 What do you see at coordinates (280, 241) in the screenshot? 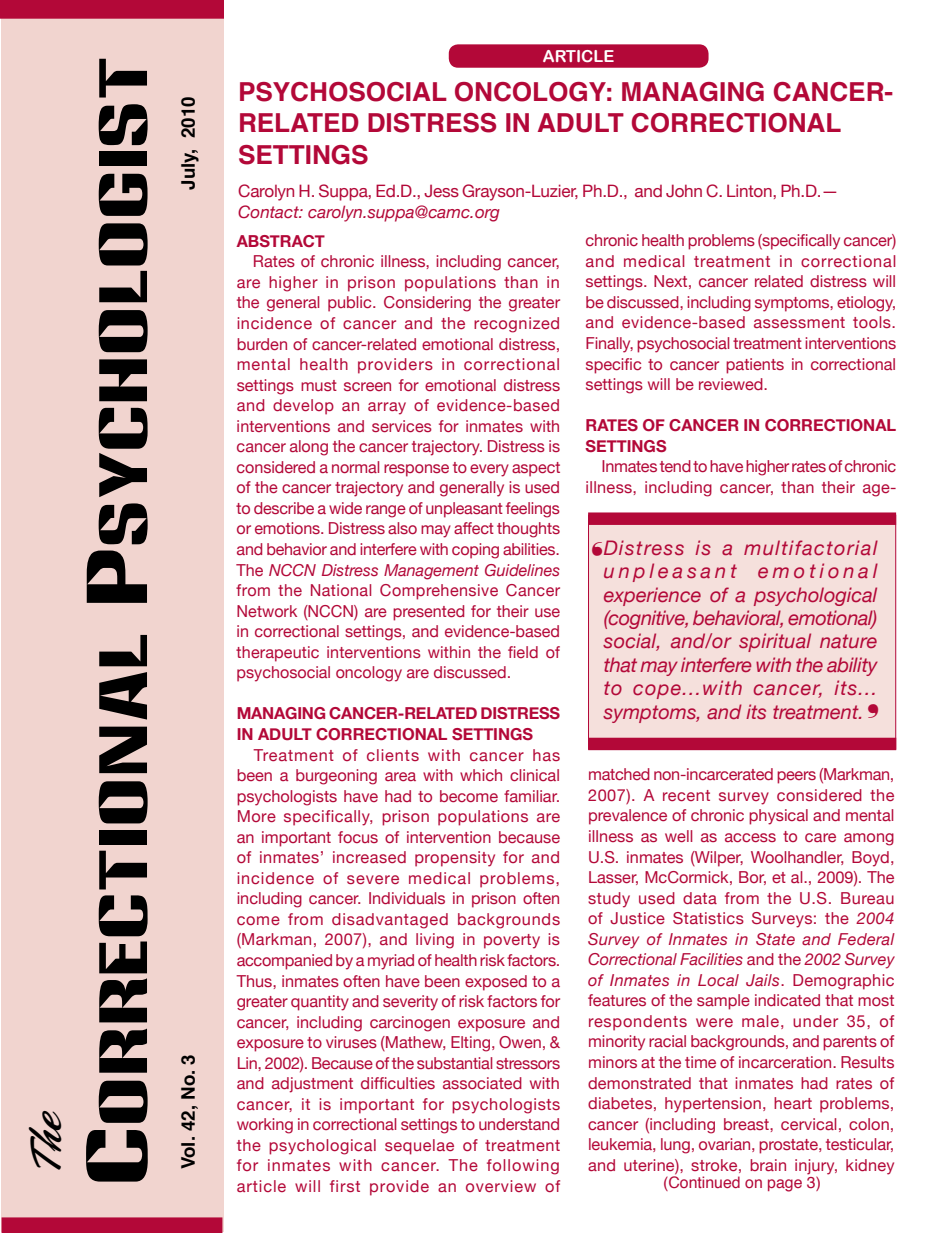
I see `Abstract` at bounding box center [280, 241].
